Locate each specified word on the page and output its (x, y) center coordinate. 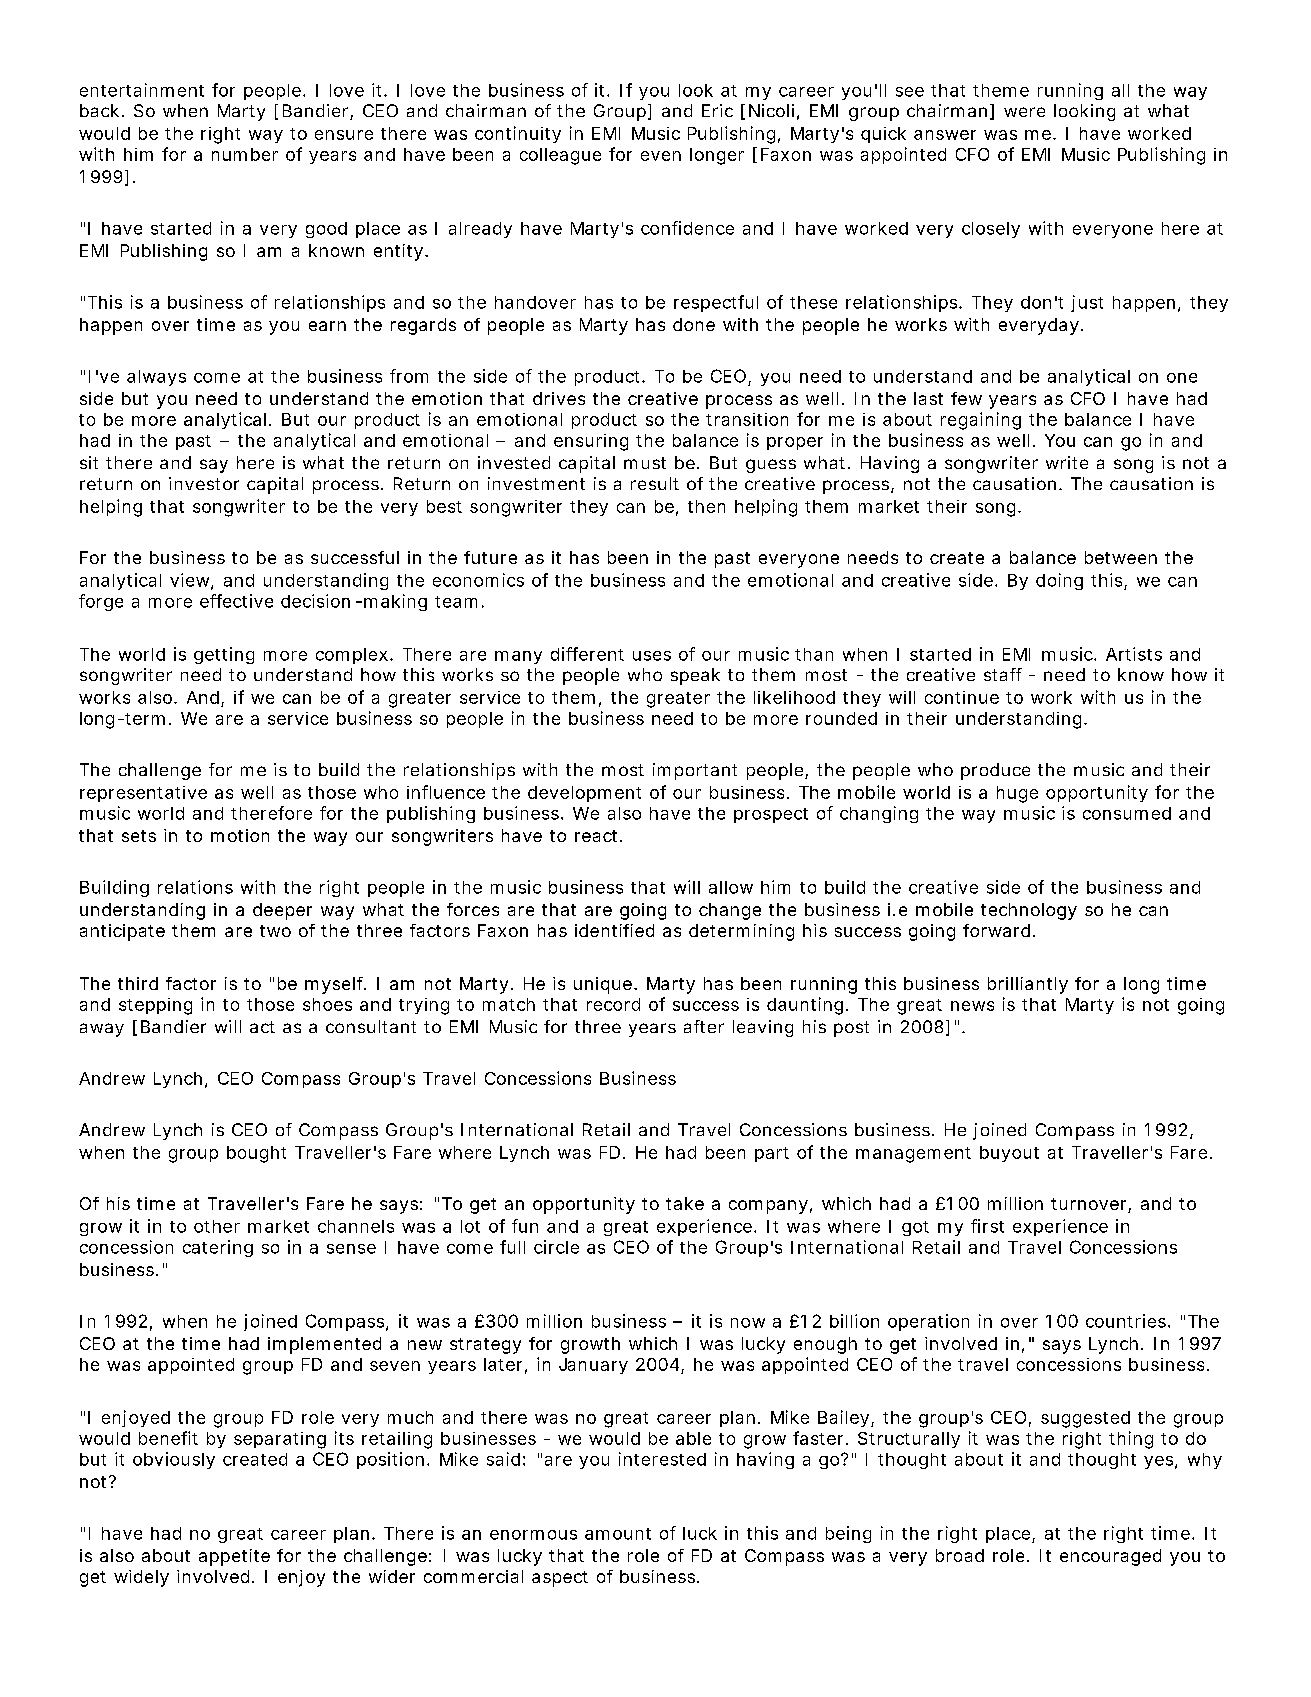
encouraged (1110, 1557)
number (245, 154)
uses (652, 656)
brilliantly (1028, 985)
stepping (155, 1006)
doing (1059, 581)
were (1024, 112)
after (704, 1026)
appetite (234, 1557)
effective (236, 601)
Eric (717, 110)
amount (618, 1534)
